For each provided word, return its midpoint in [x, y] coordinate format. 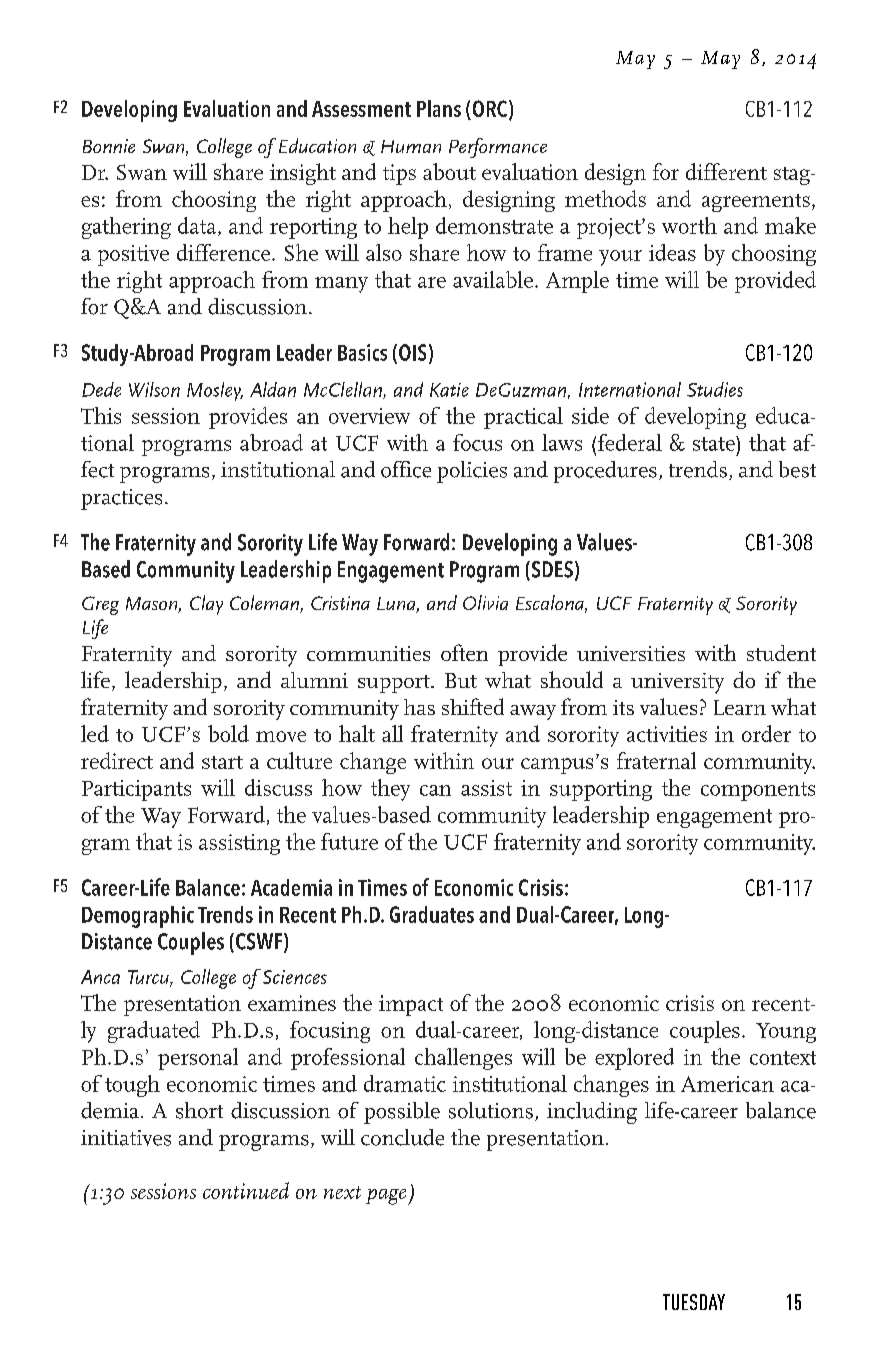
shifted [473, 706]
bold [228, 733]
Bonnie [109, 146]
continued [246, 1190]
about [449, 171]
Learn [740, 707]
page [387, 1197]
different [726, 171]
